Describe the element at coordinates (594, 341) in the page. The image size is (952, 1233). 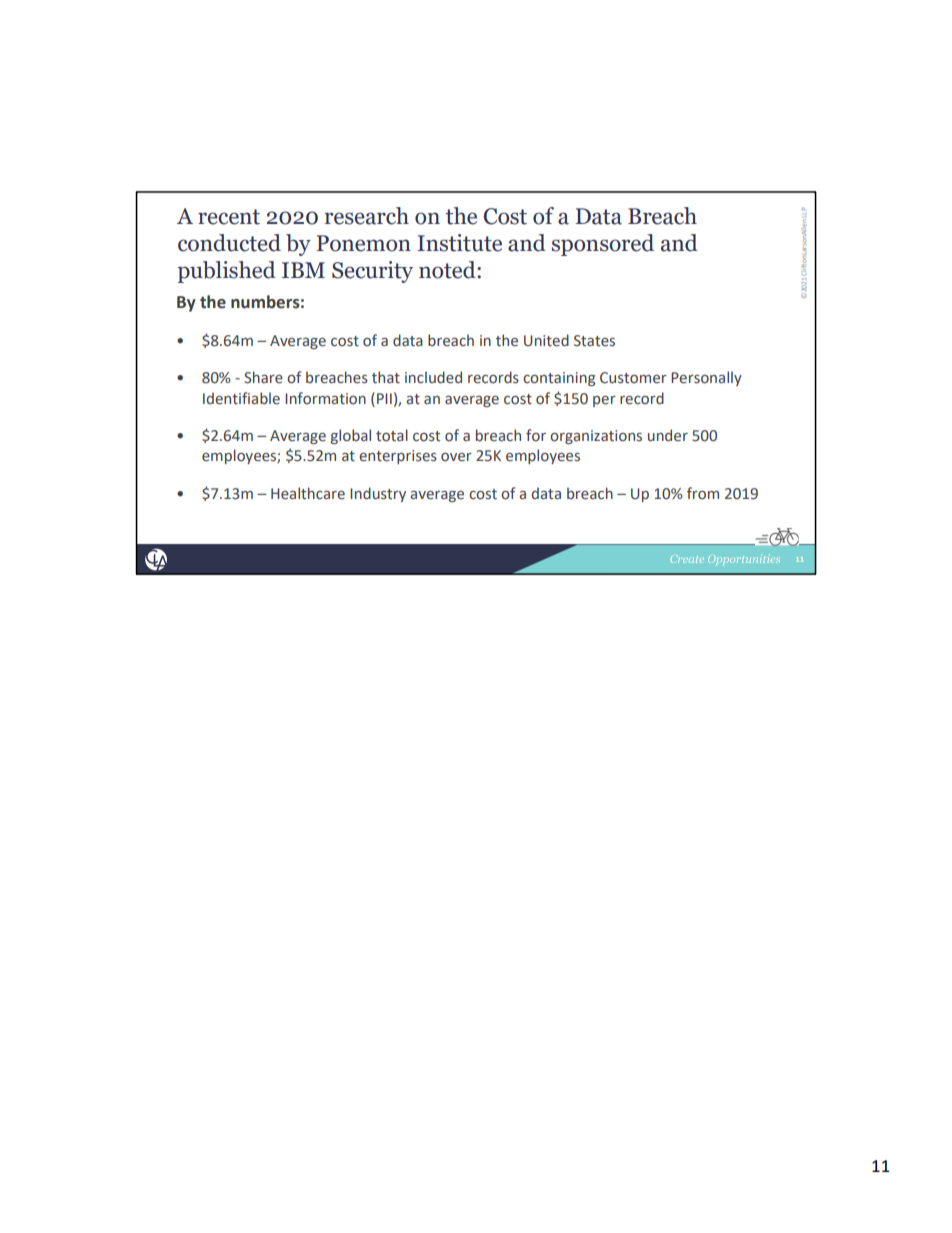
I see `States` at that location.
